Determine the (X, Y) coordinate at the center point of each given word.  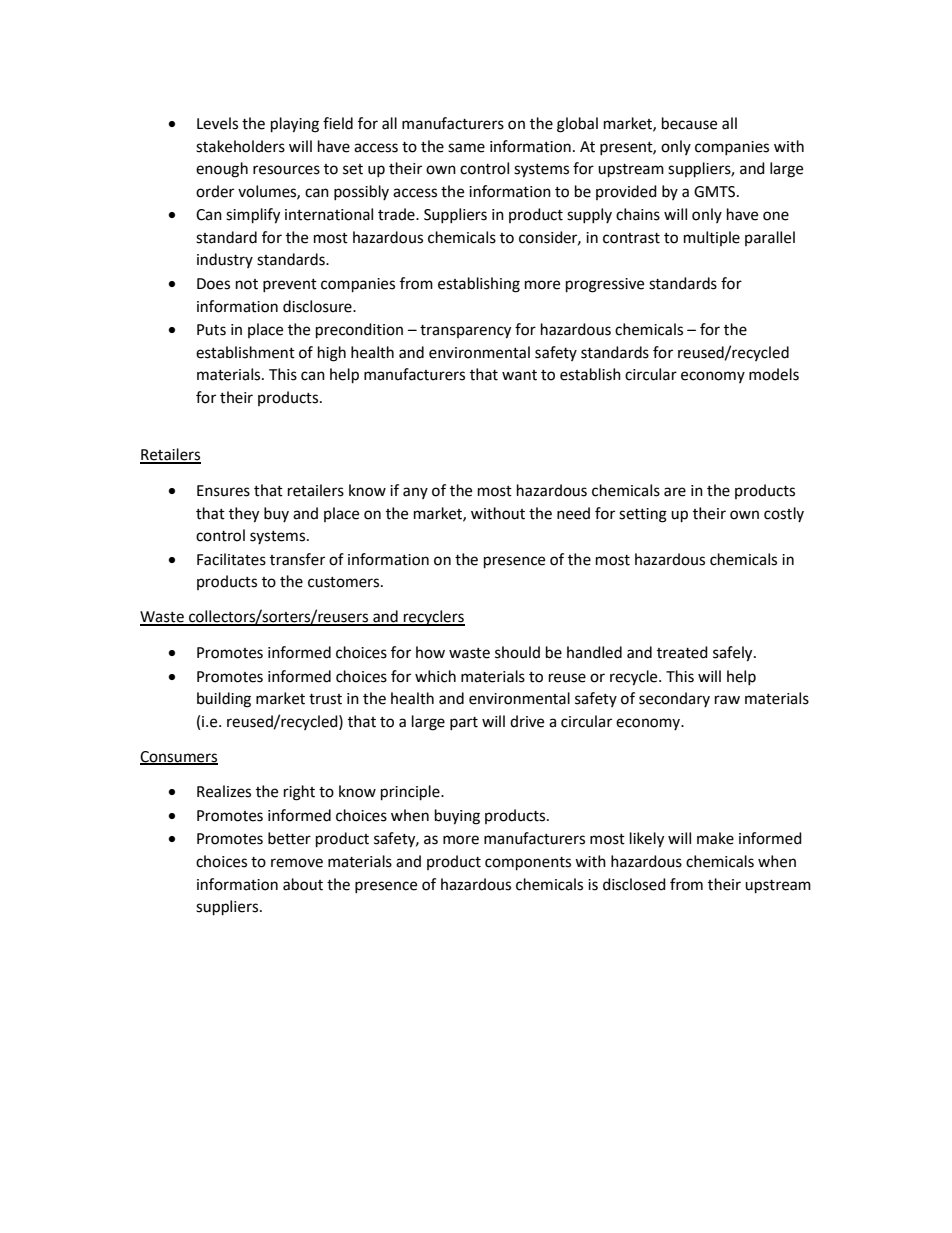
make (715, 838)
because (689, 123)
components (528, 864)
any (415, 493)
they (244, 515)
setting (643, 515)
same (466, 148)
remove (297, 863)
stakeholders (240, 146)
